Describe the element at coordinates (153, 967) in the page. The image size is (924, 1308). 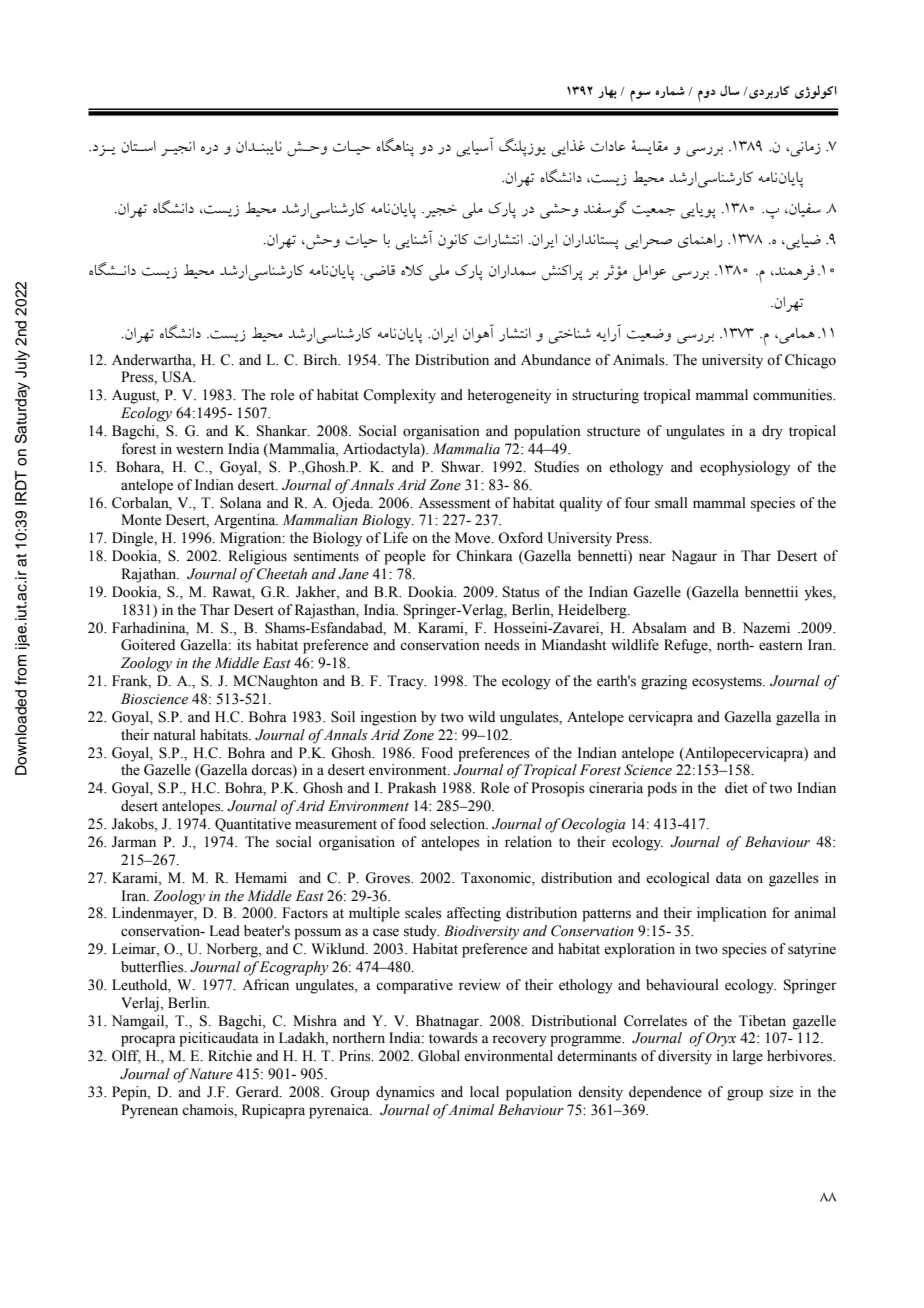
I see `butterflies` at that location.
